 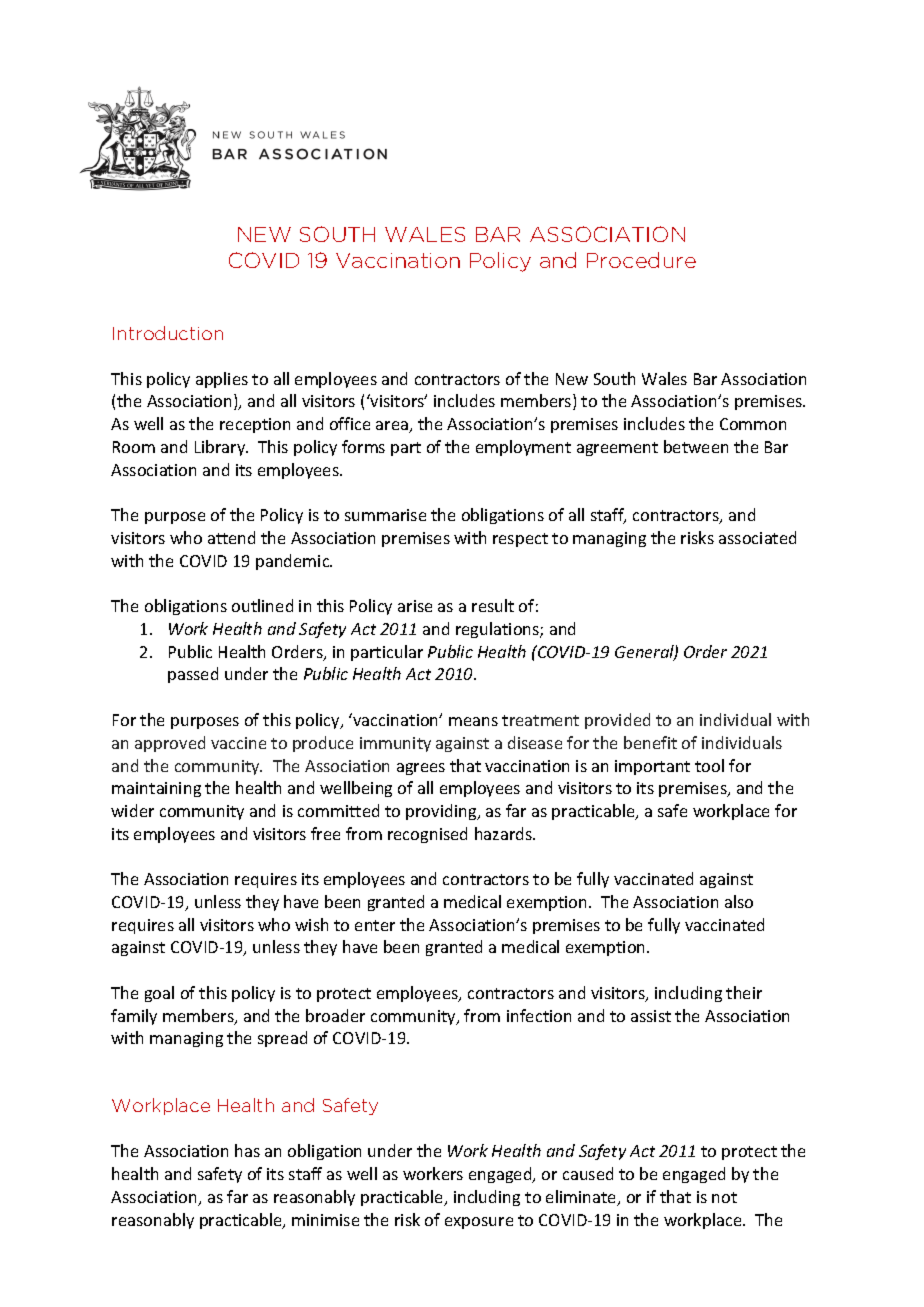 I want to click on Procedure, so click(x=641, y=260).
